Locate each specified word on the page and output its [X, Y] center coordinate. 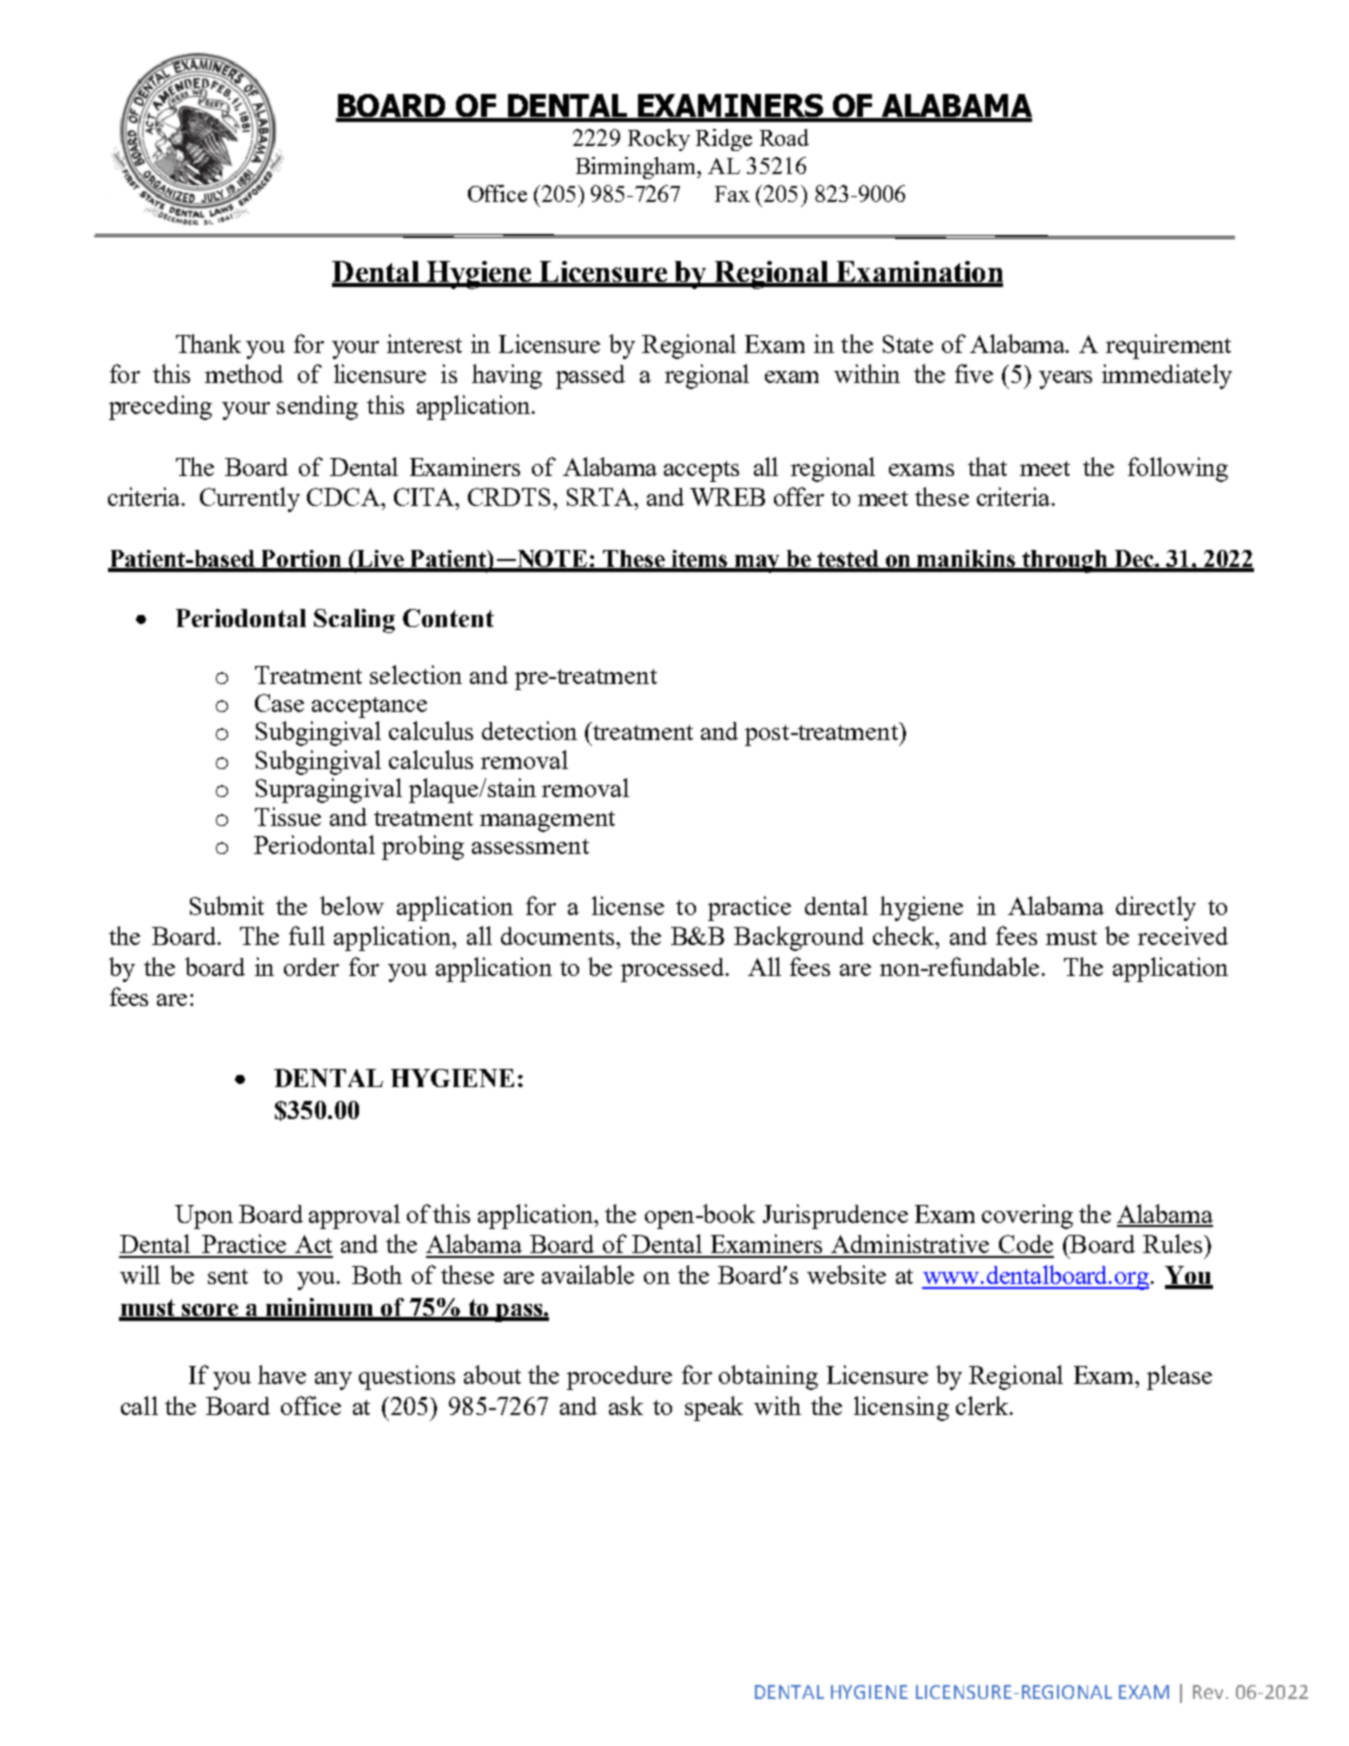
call [139, 1405]
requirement [1168, 346]
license [628, 905]
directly [1156, 908]
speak [714, 1408]
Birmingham [637, 168]
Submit [227, 905]
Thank [208, 343]
